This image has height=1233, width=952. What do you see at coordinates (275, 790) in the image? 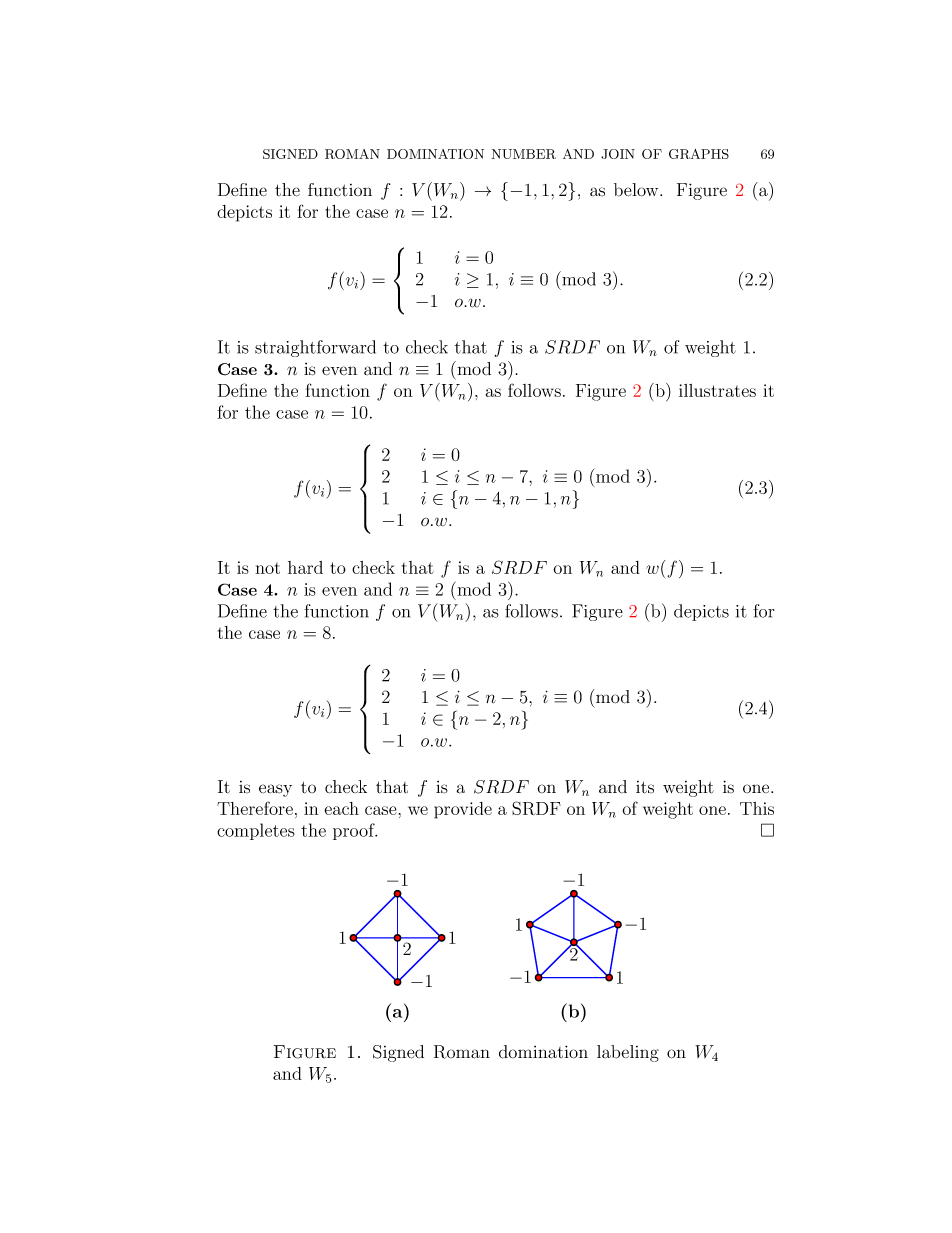
I see `easy` at bounding box center [275, 790].
